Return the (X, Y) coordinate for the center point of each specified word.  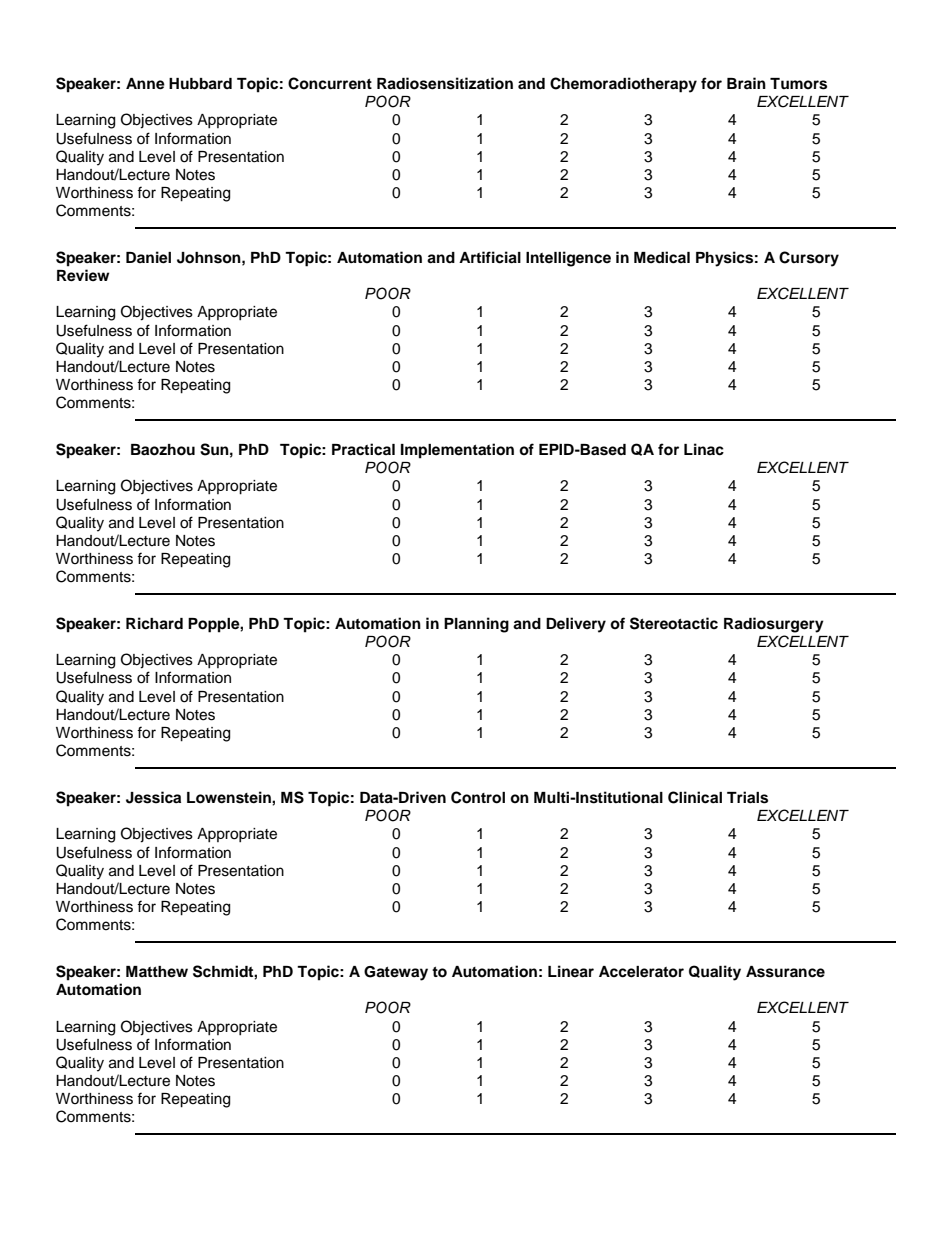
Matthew (157, 971)
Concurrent (330, 83)
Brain (746, 83)
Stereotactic (674, 623)
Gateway (396, 973)
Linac (704, 449)
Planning (476, 625)
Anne (145, 84)
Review (83, 275)
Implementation (457, 451)
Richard (154, 623)
